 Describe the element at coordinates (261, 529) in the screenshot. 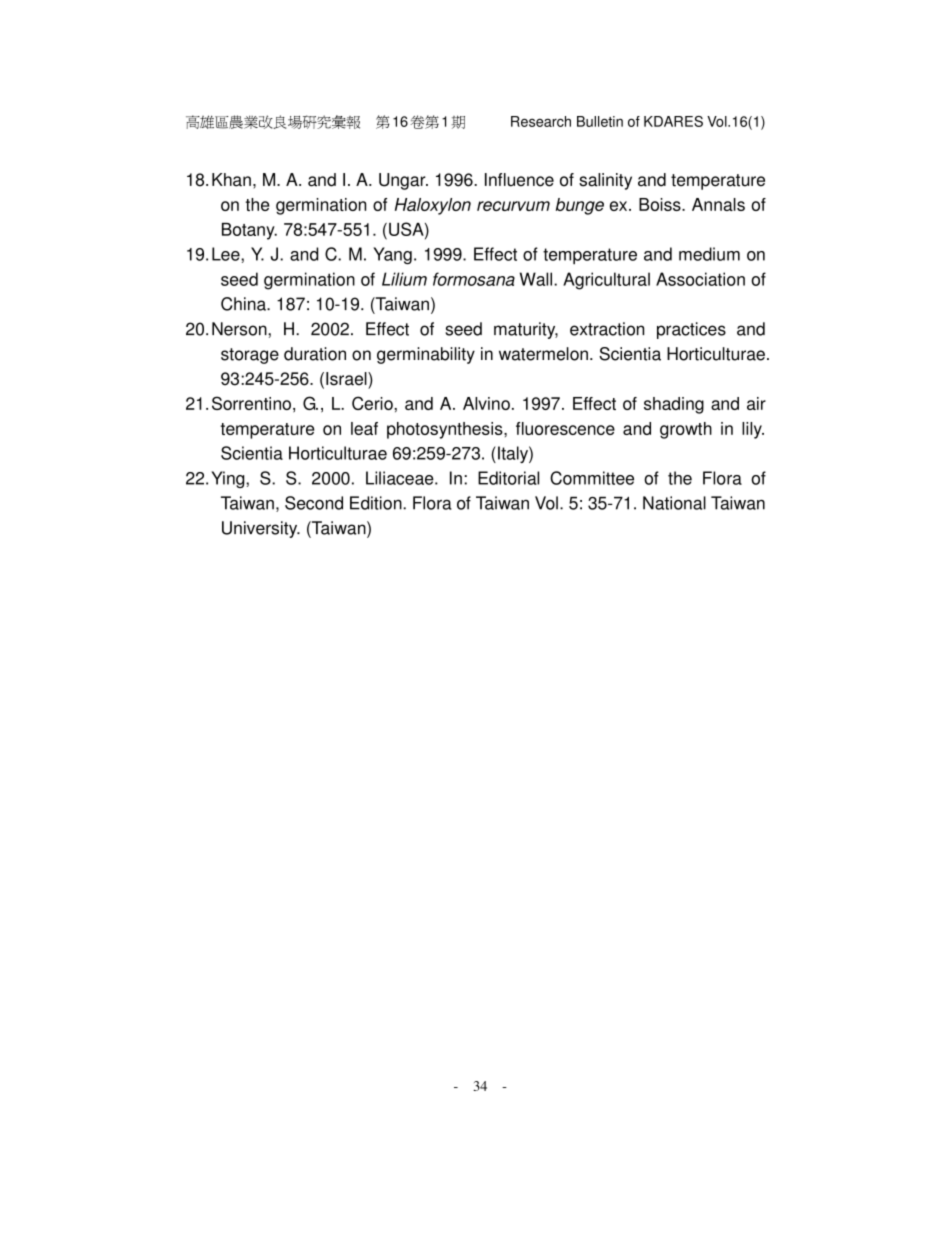

I see `University` at that location.
